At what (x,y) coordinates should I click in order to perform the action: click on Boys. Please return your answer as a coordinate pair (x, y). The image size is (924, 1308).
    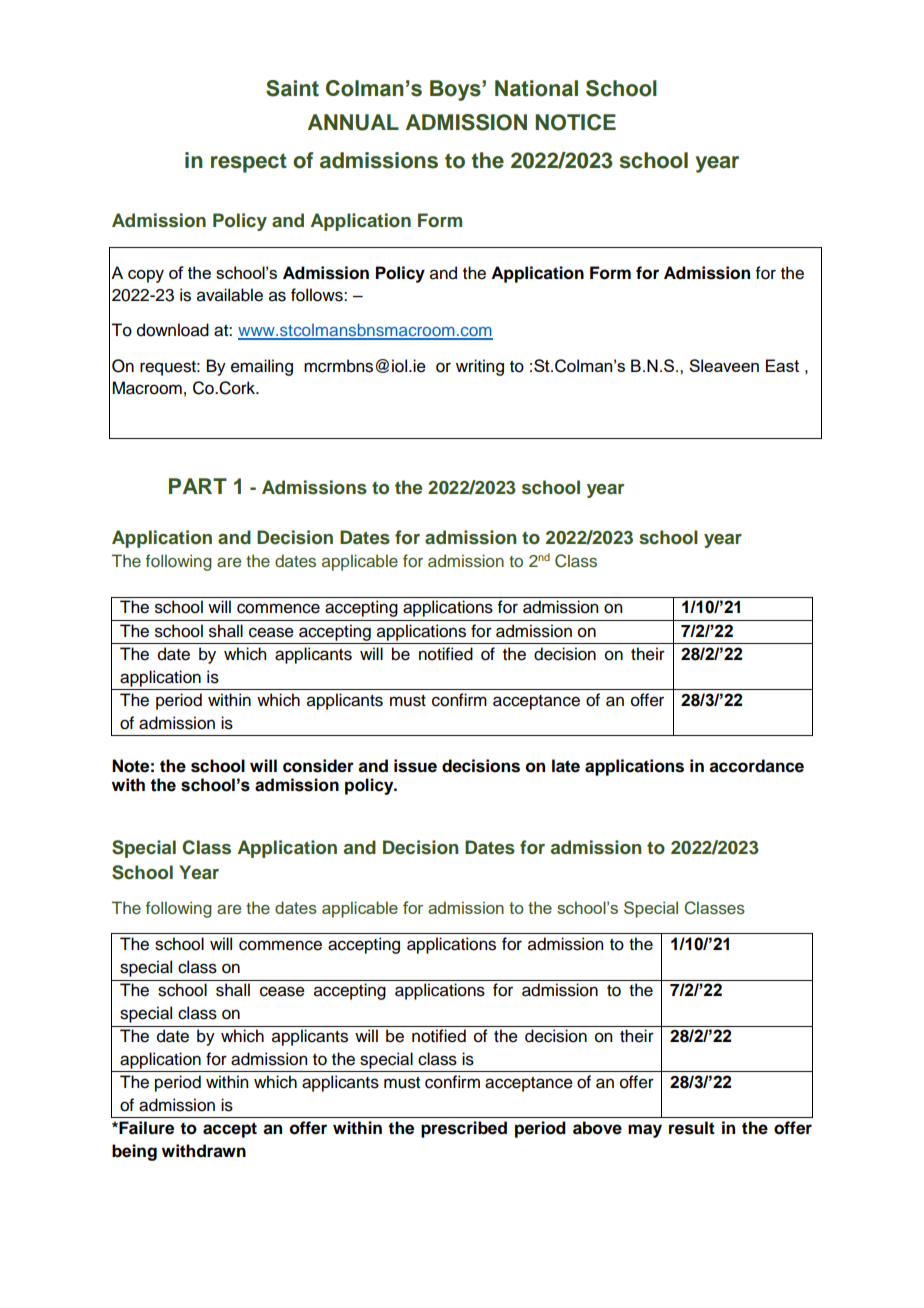
    Looking at the image, I should click on (456, 90).
